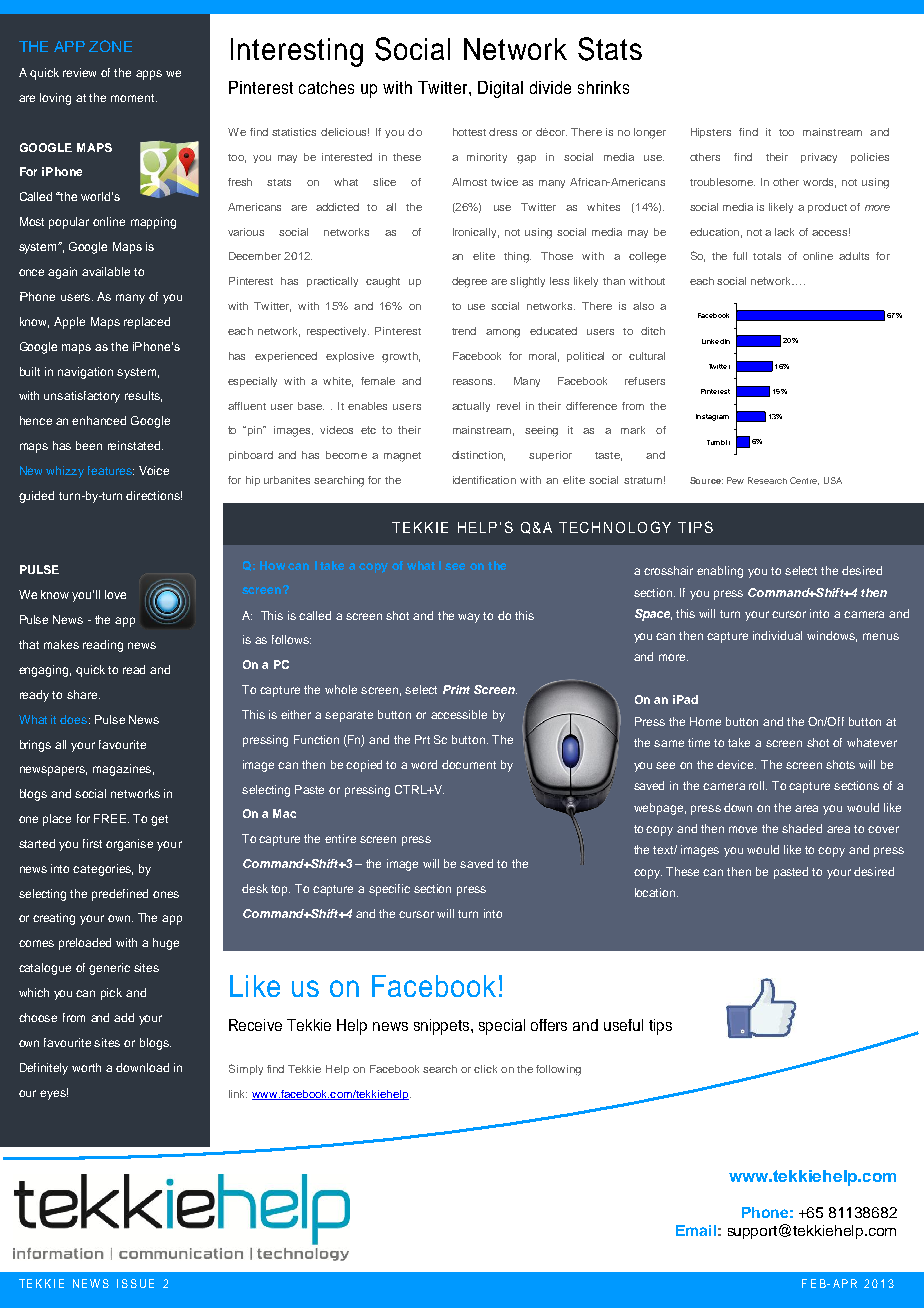 The width and height of the screenshot is (924, 1308). Describe the element at coordinates (720, 572) in the screenshot. I see `enabling` at that location.
